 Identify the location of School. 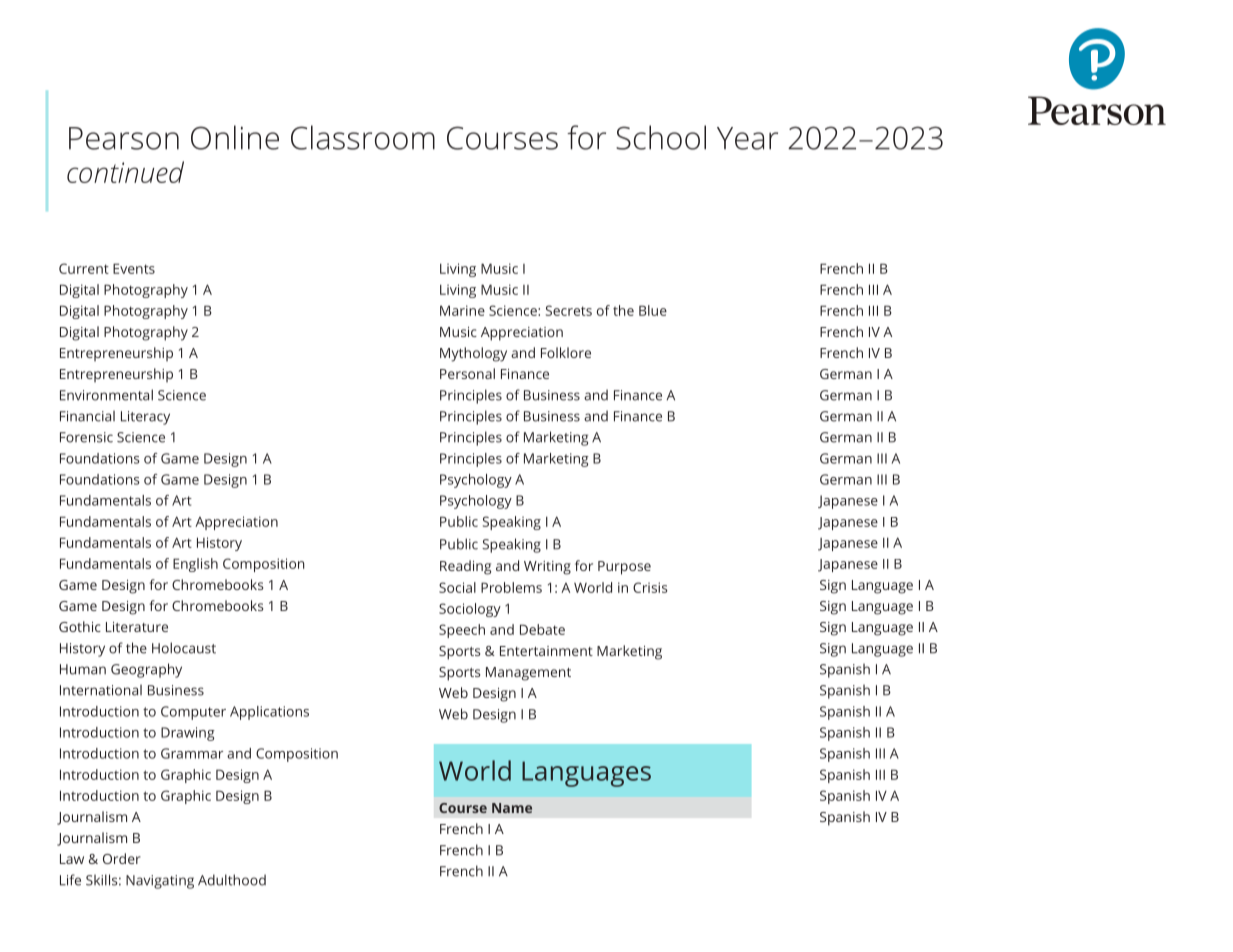
(661, 137).
